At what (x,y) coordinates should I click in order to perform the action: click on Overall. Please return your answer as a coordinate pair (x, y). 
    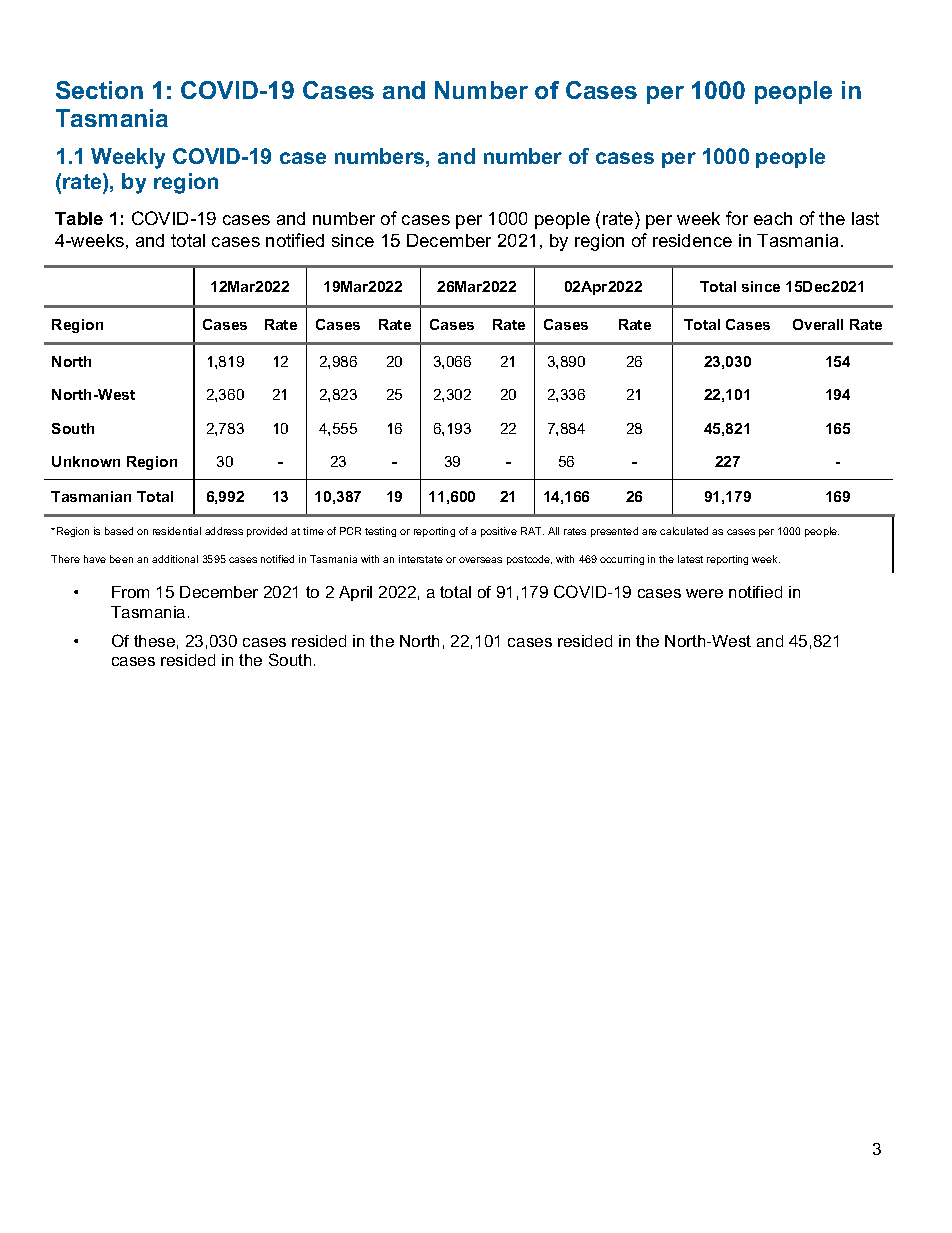
    Looking at the image, I should click on (818, 324).
